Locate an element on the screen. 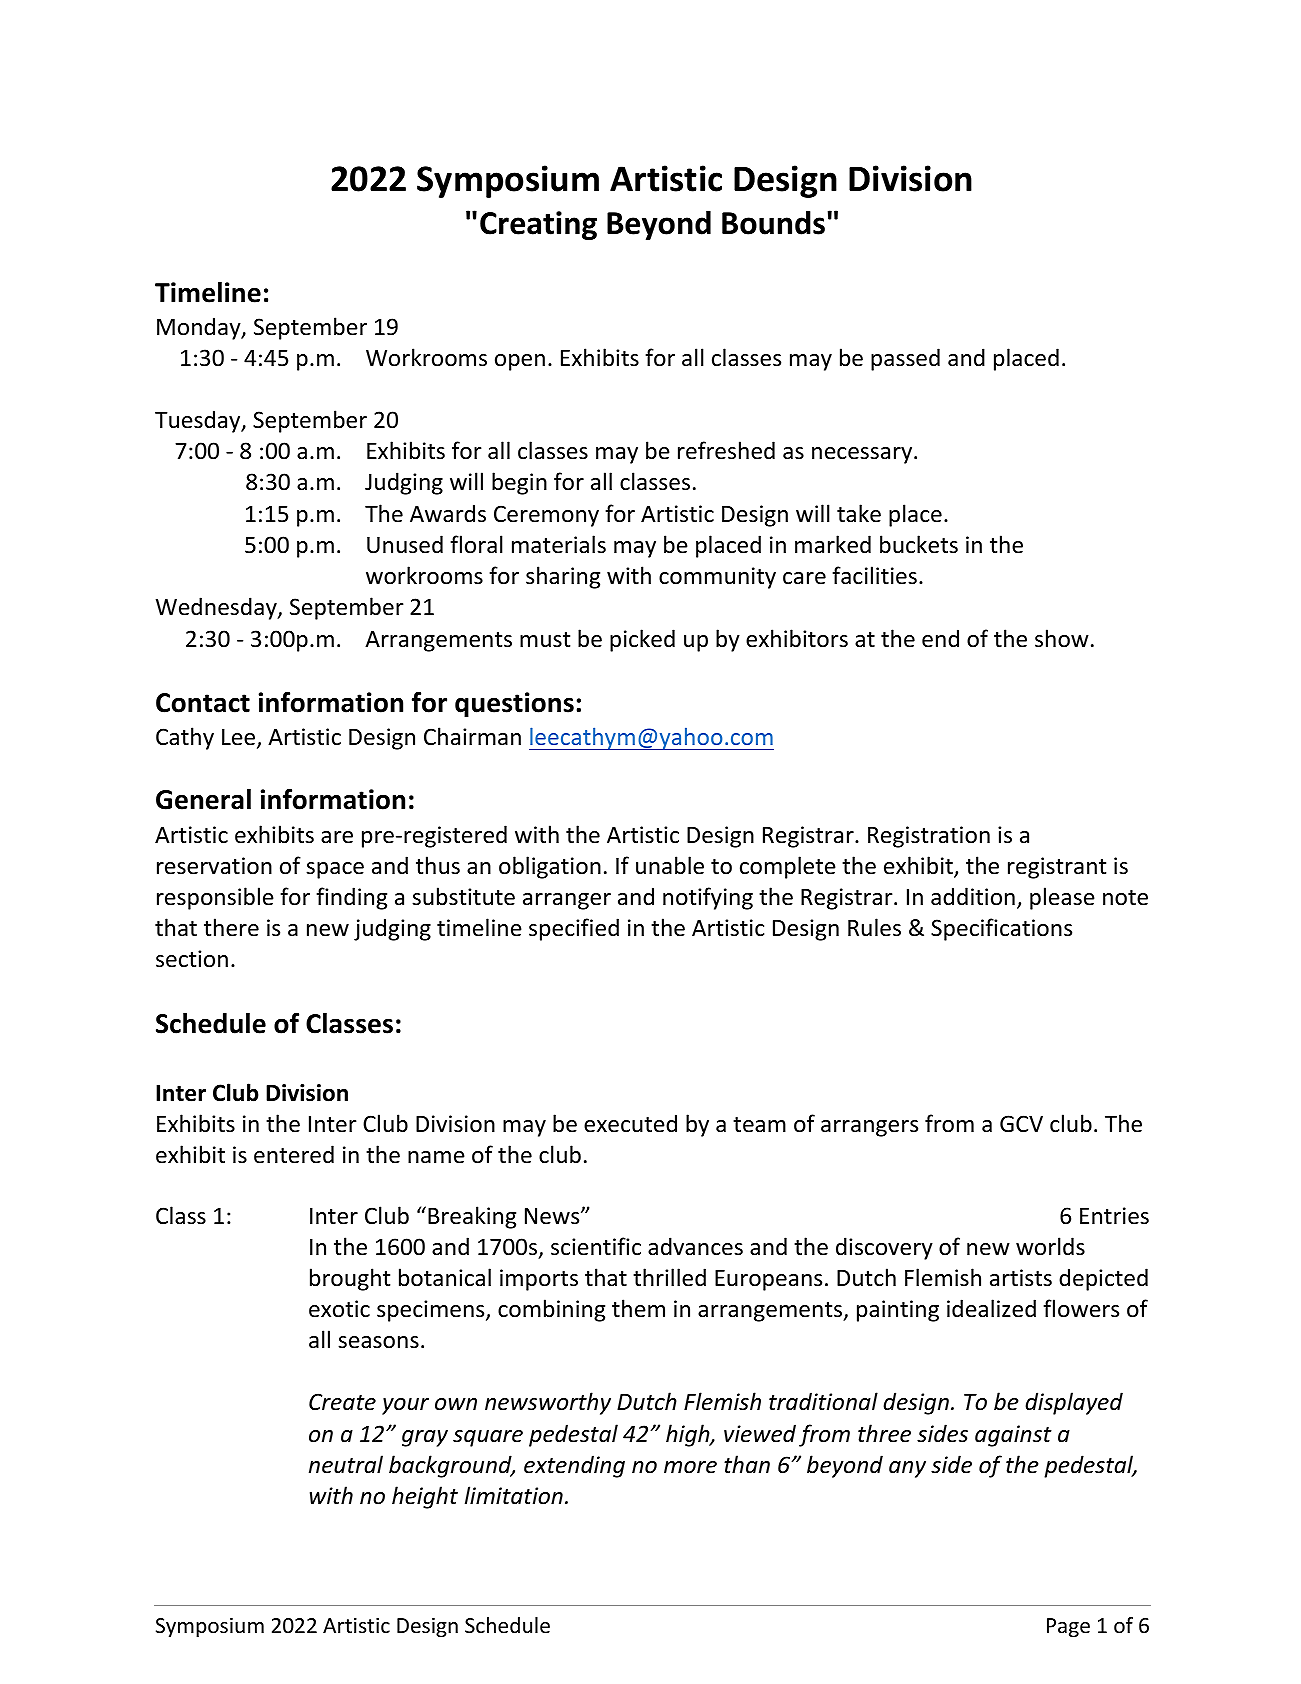 The width and height of the screenshot is (1301, 1684). Wednesday is located at coordinates (217, 608).
